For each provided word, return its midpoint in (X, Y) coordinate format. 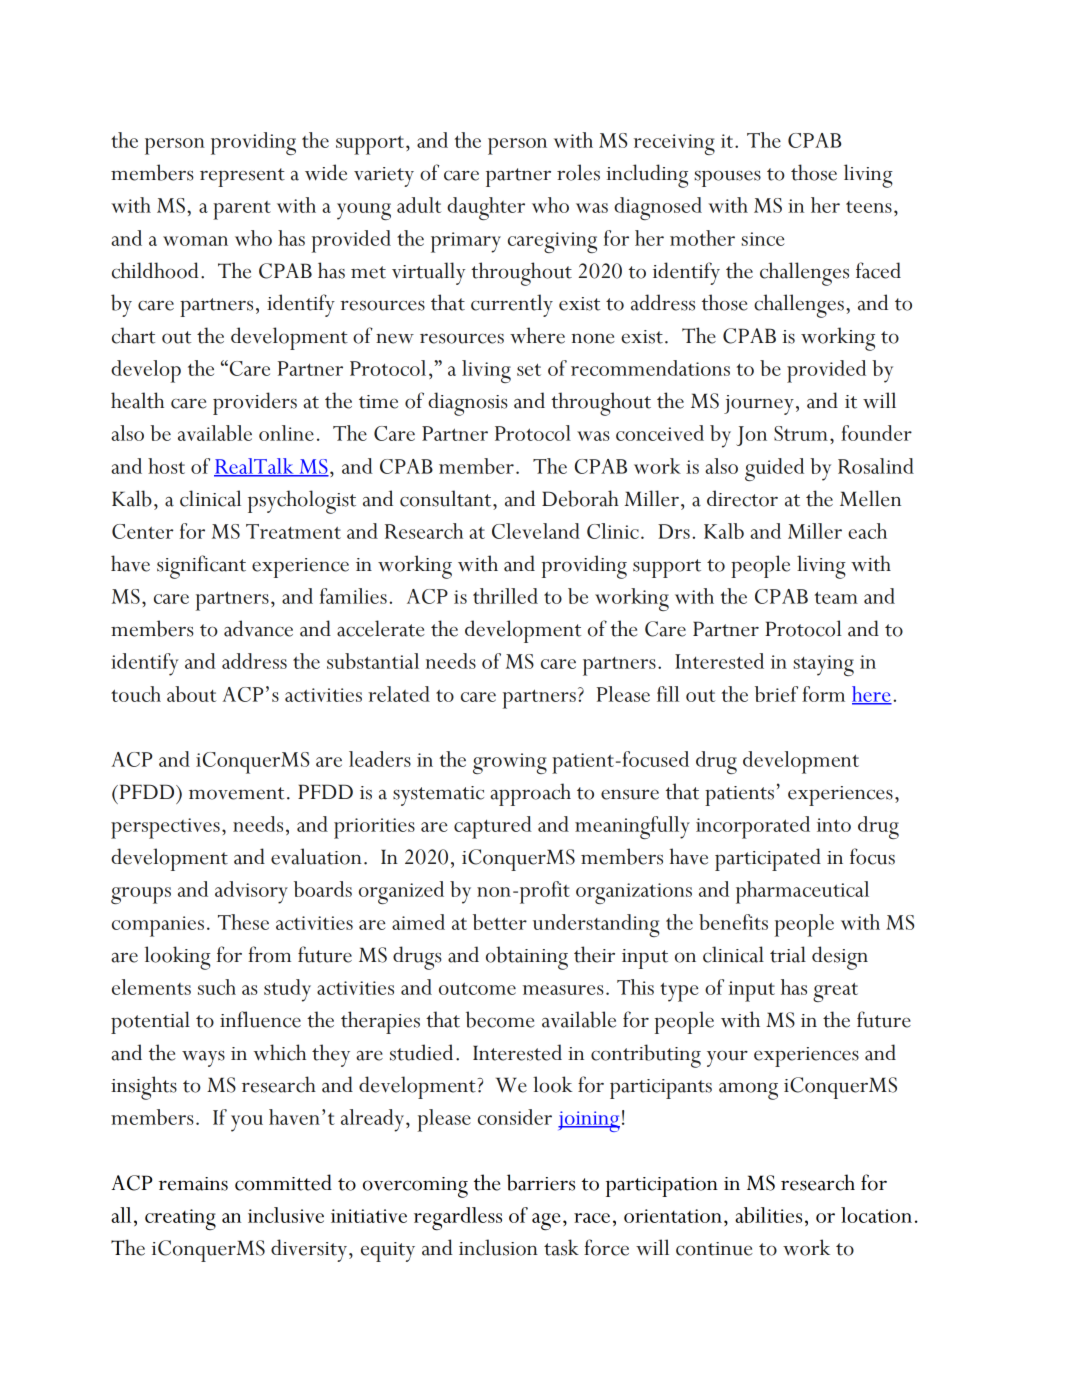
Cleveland (536, 531)
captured (493, 827)
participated (768, 859)
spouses (727, 178)
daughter (486, 208)
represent (242, 177)
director (742, 498)
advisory (251, 892)
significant (201, 567)
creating (180, 1219)
